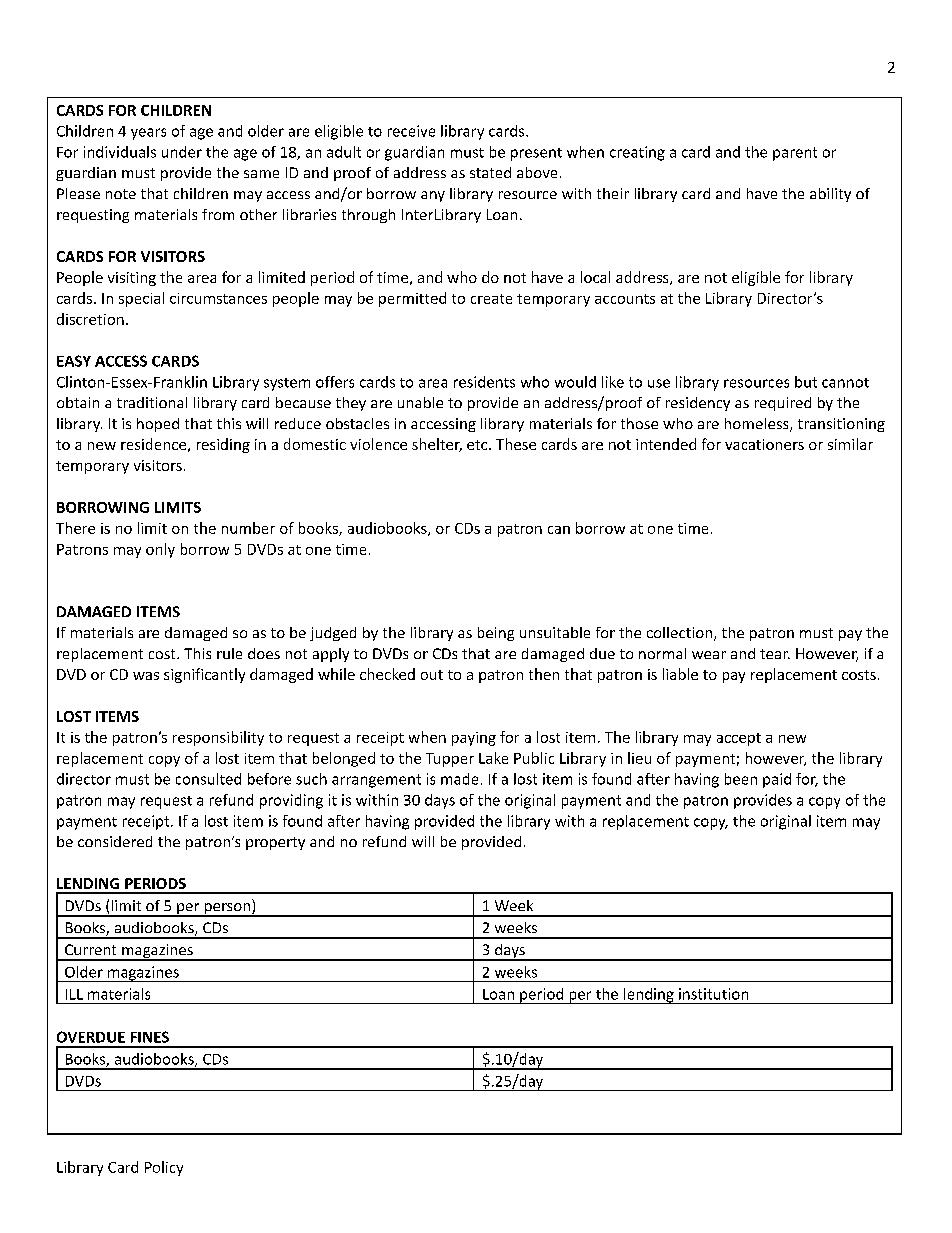 The height and width of the document is (1233, 952). Describe the element at coordinates (182, 152) in the document. I see `under` at that location.
